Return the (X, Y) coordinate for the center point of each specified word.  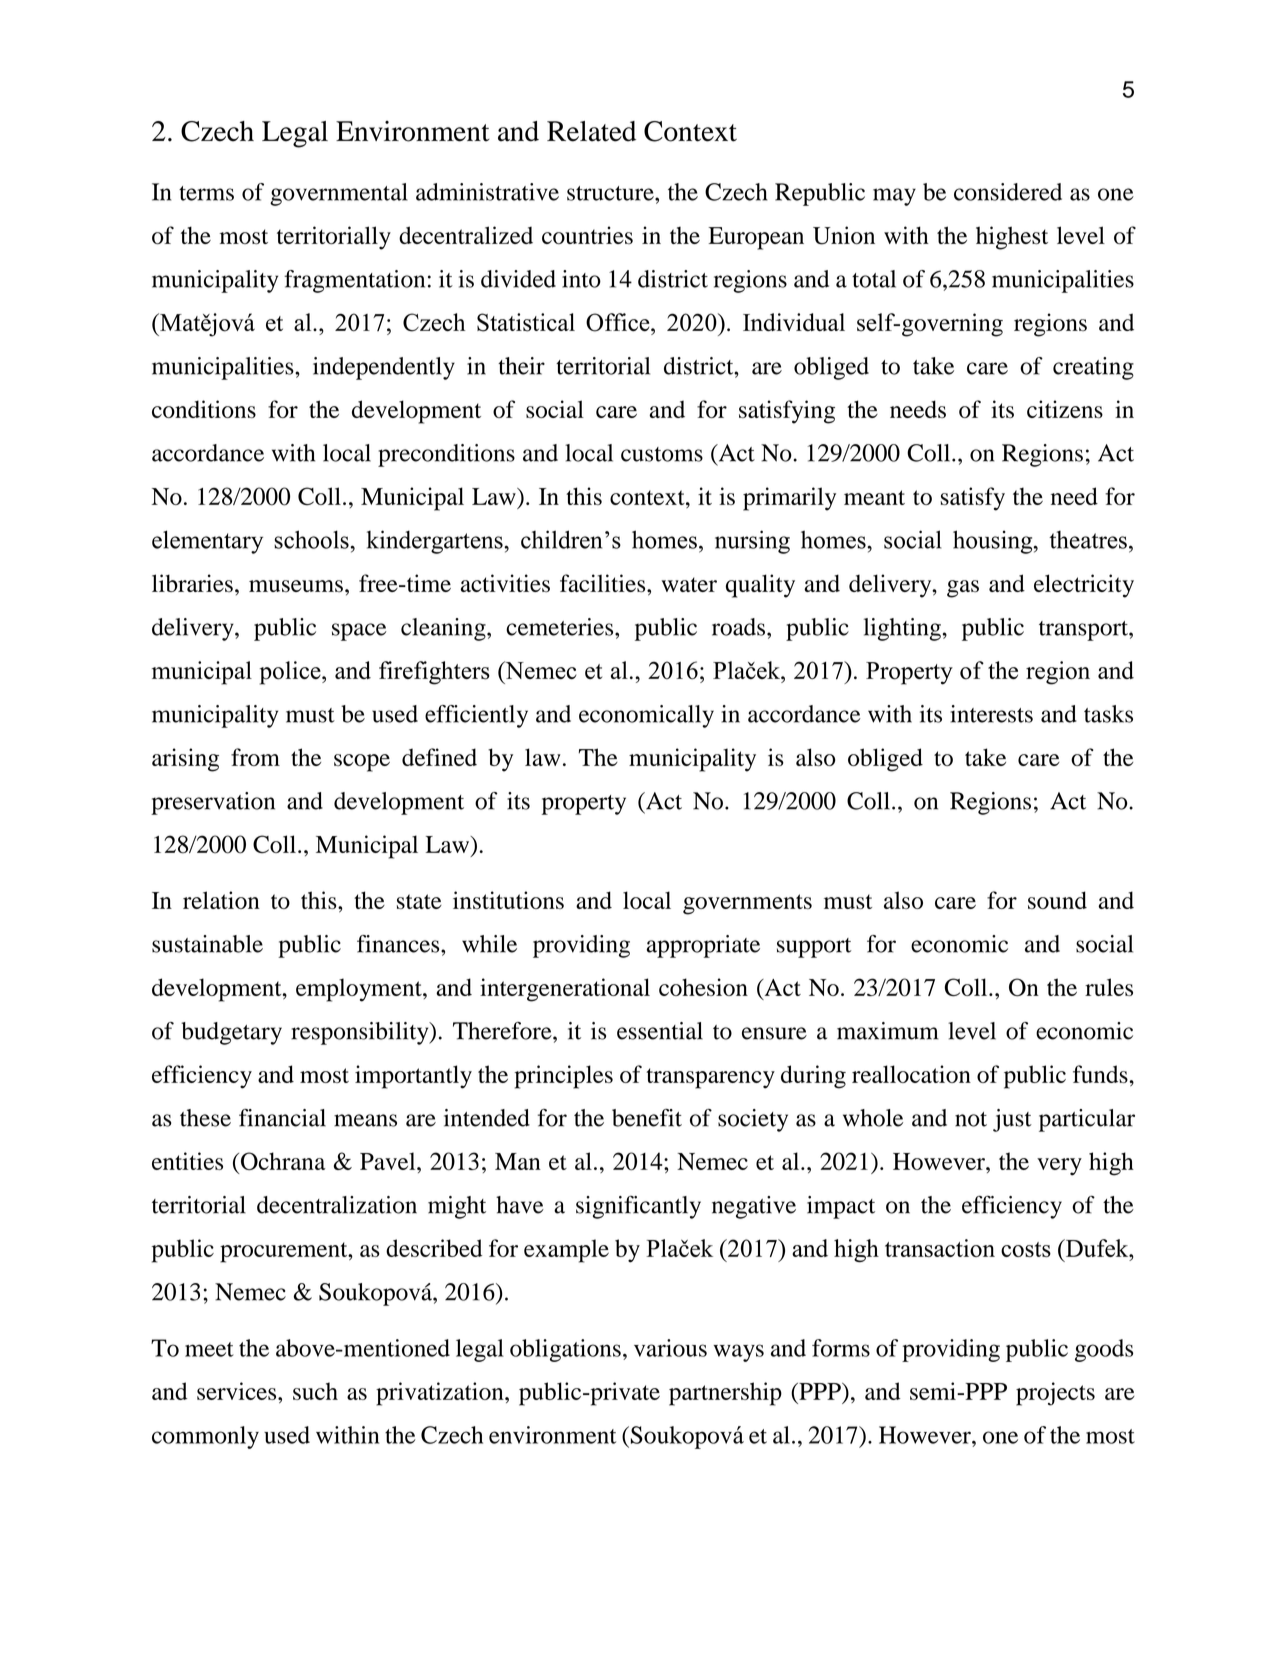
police (291, 673)
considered (1008, 192)
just (1012, 1120)
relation (221, 900)
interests (991, 714)
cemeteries (561, 627)
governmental (339, 194)
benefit (647, 1118)
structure (611, 193)
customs (662, 454)
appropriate (703, 946)
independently (384, 368)
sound (1057, 900)
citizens (1065, 409)
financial (282, 1118)
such (315, 1391)
